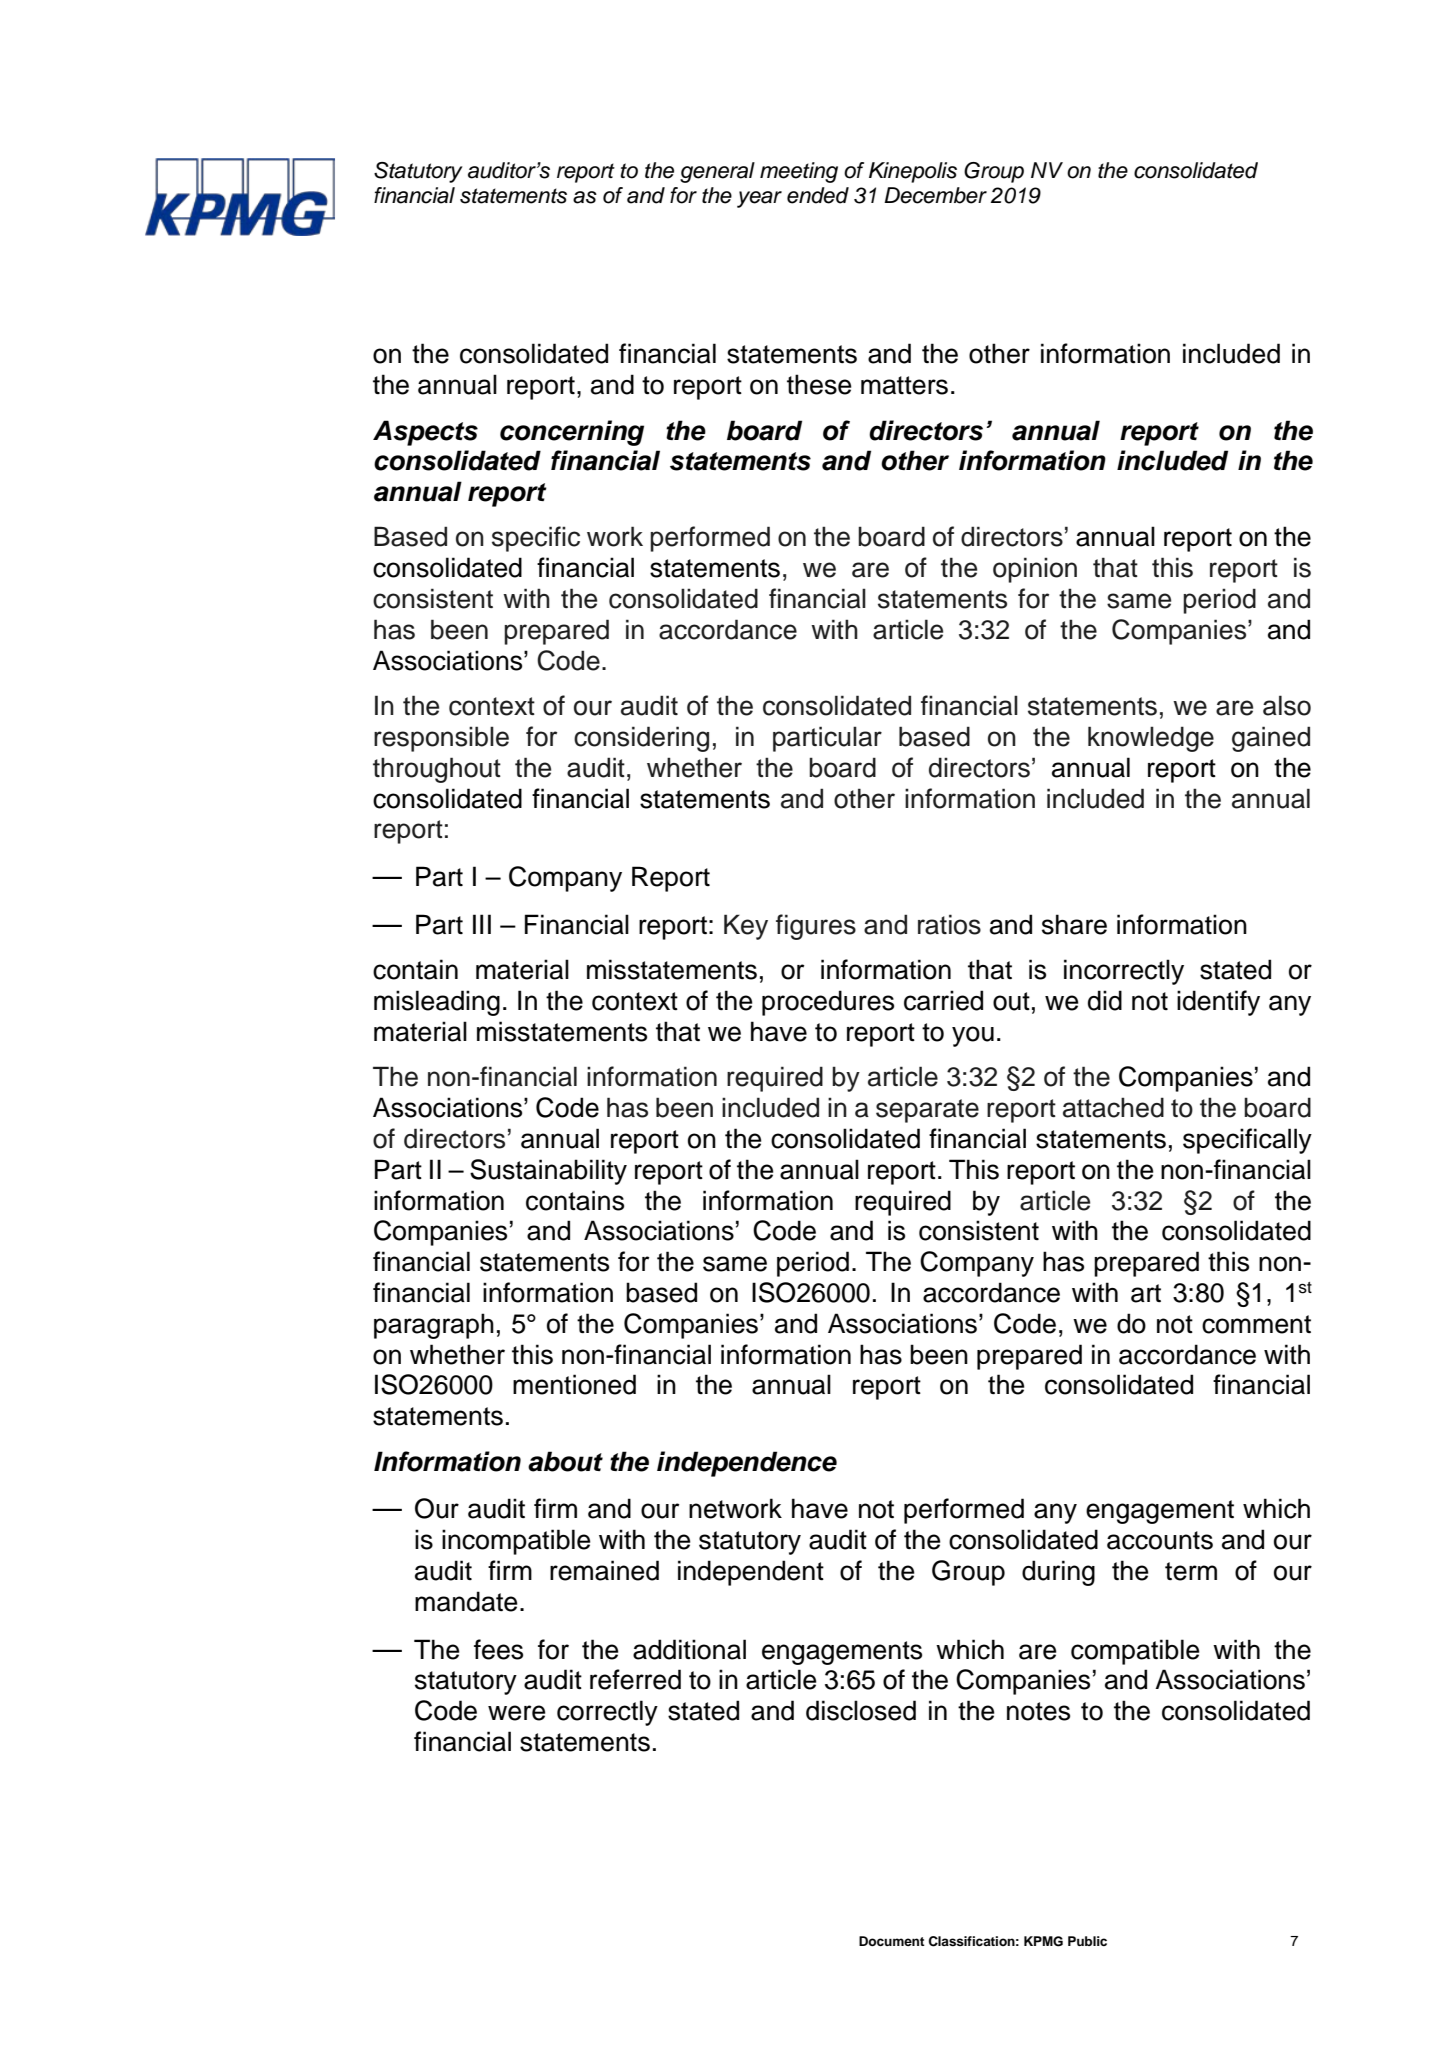 The width and height of the screenshot is (1450, 2051). Describe the element at coordinates (818, 195) in the screenshot. I see `ended` at that location.
